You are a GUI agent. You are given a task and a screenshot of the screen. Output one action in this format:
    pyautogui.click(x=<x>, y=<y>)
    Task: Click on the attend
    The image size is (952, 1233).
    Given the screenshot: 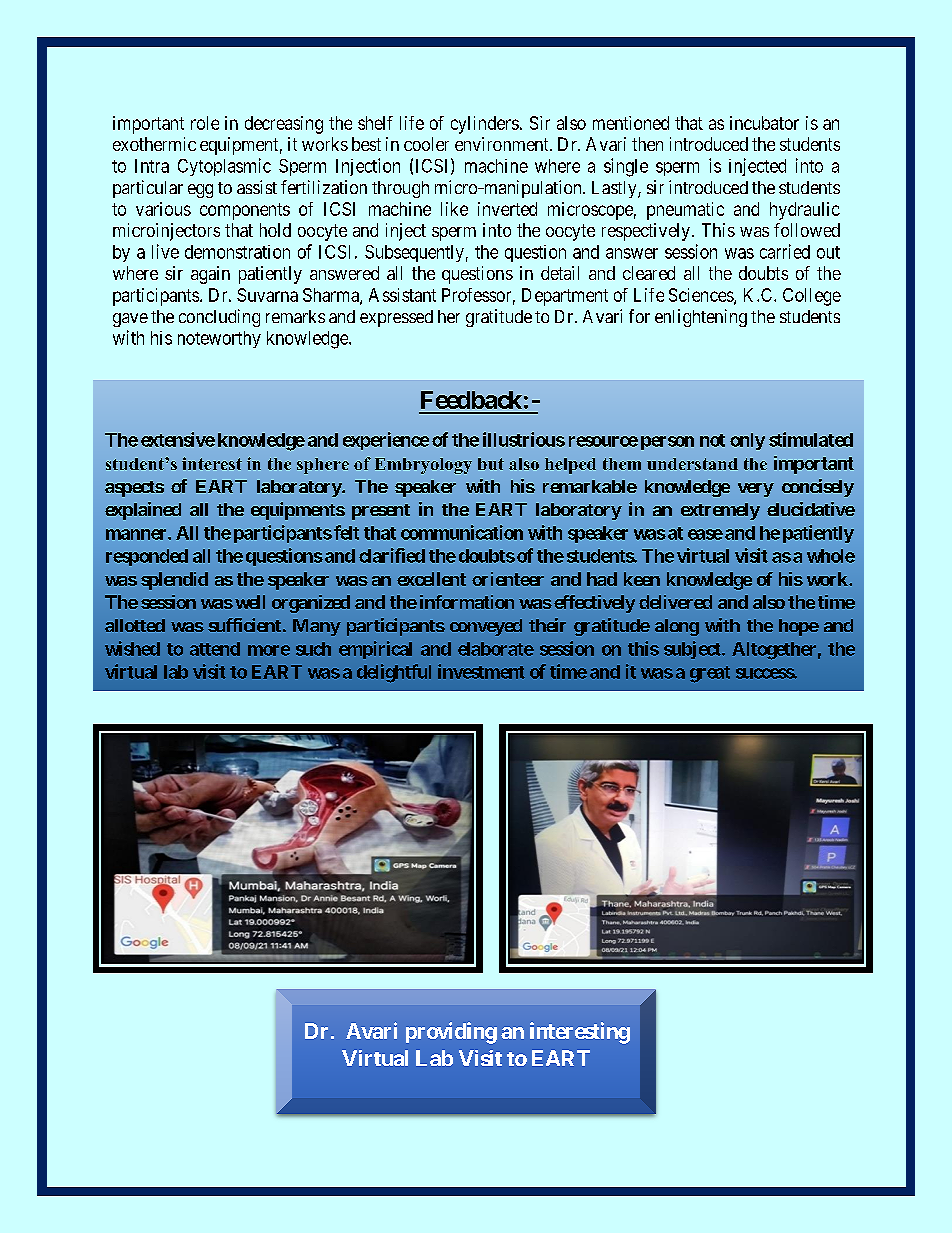 What is the action you would take?
    pyautogui.click(x=215, y=649)
